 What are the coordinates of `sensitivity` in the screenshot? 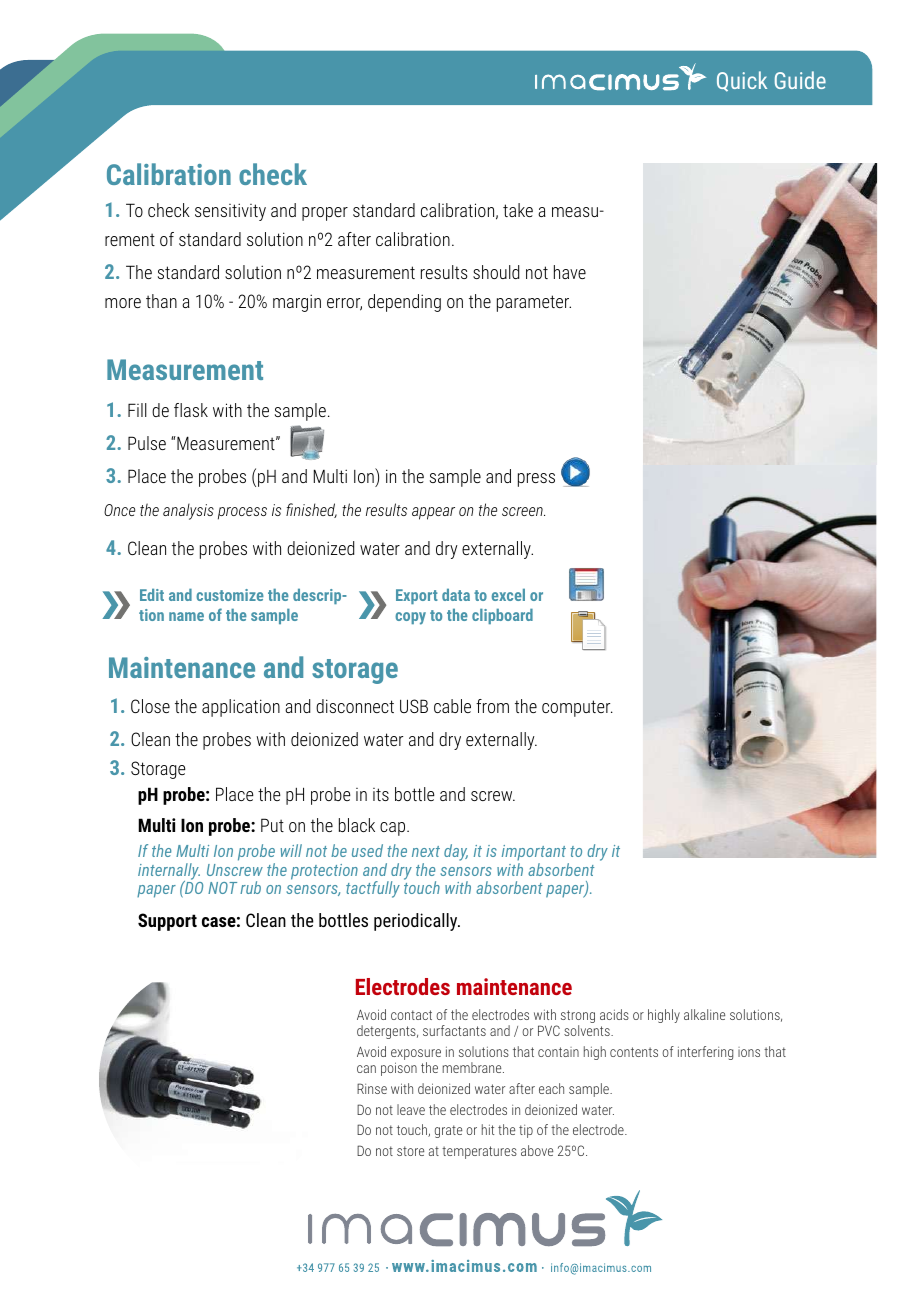 It's located at (230, 212).
